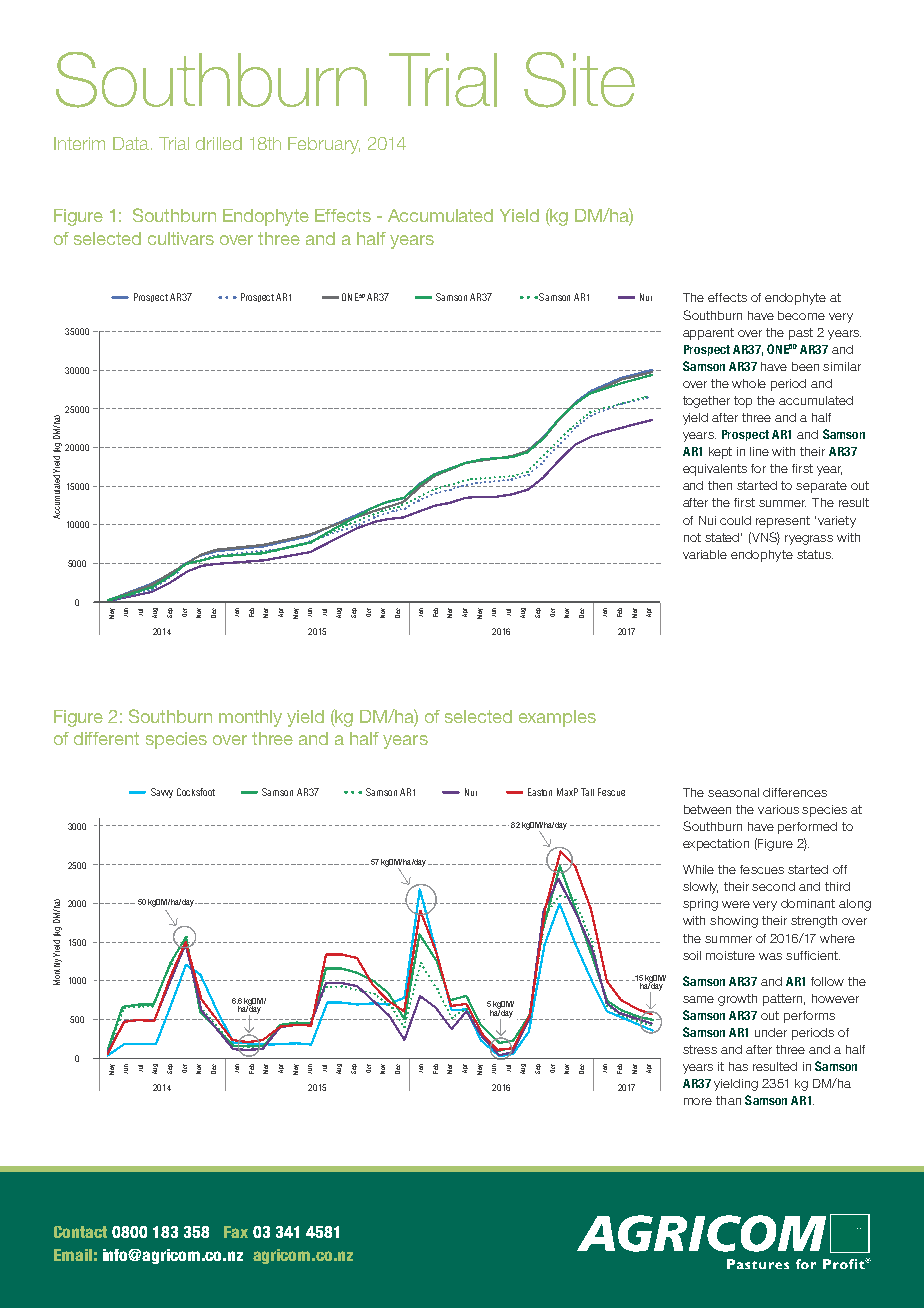 The height and width of the screenshot is (1308, 924). What do you see at coordinates (557, 718) in the screenshot?
I see `examples` at bounding box center [557, 718].
